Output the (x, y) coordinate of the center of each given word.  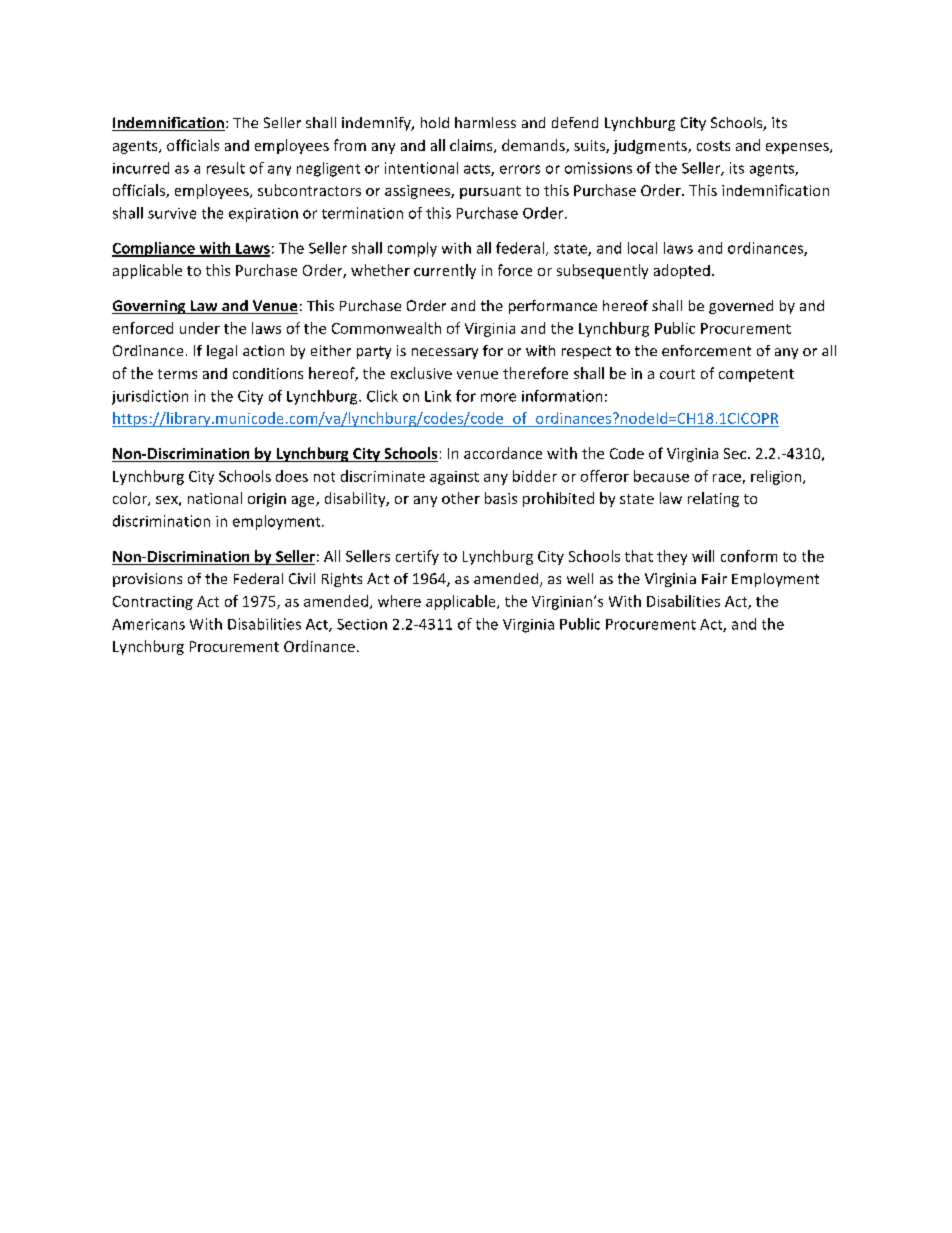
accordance (503, 453)
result (226, 168)
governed (741, 307)
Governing (150, 307)
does (292, 476)
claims (472, 146)
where (399, 601)
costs (713, 146)
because (661, 476)
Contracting (153, 603)
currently (445, 271)
